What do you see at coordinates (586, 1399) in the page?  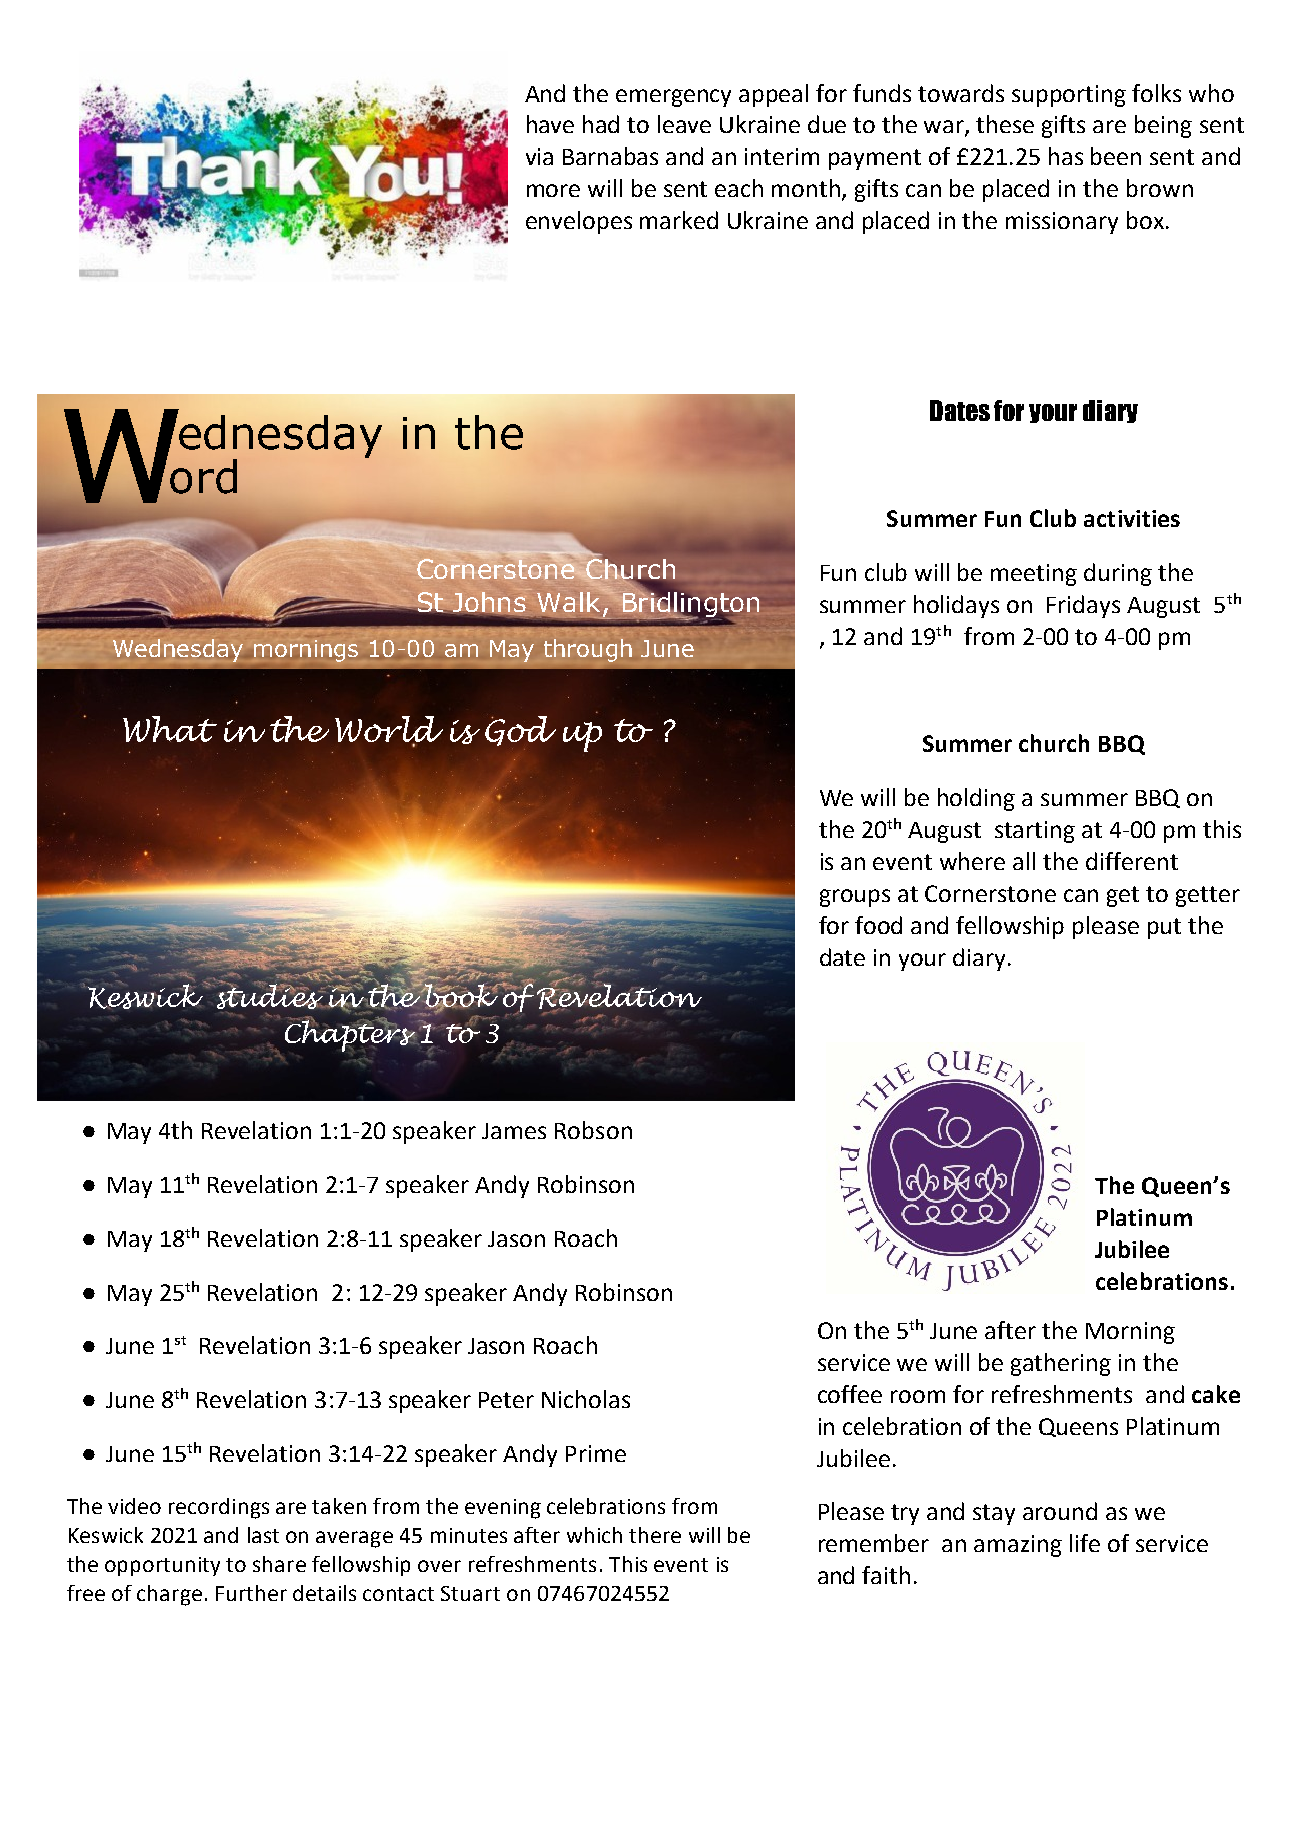 I see `Nicholas` at bounding box center [586, 1399].
